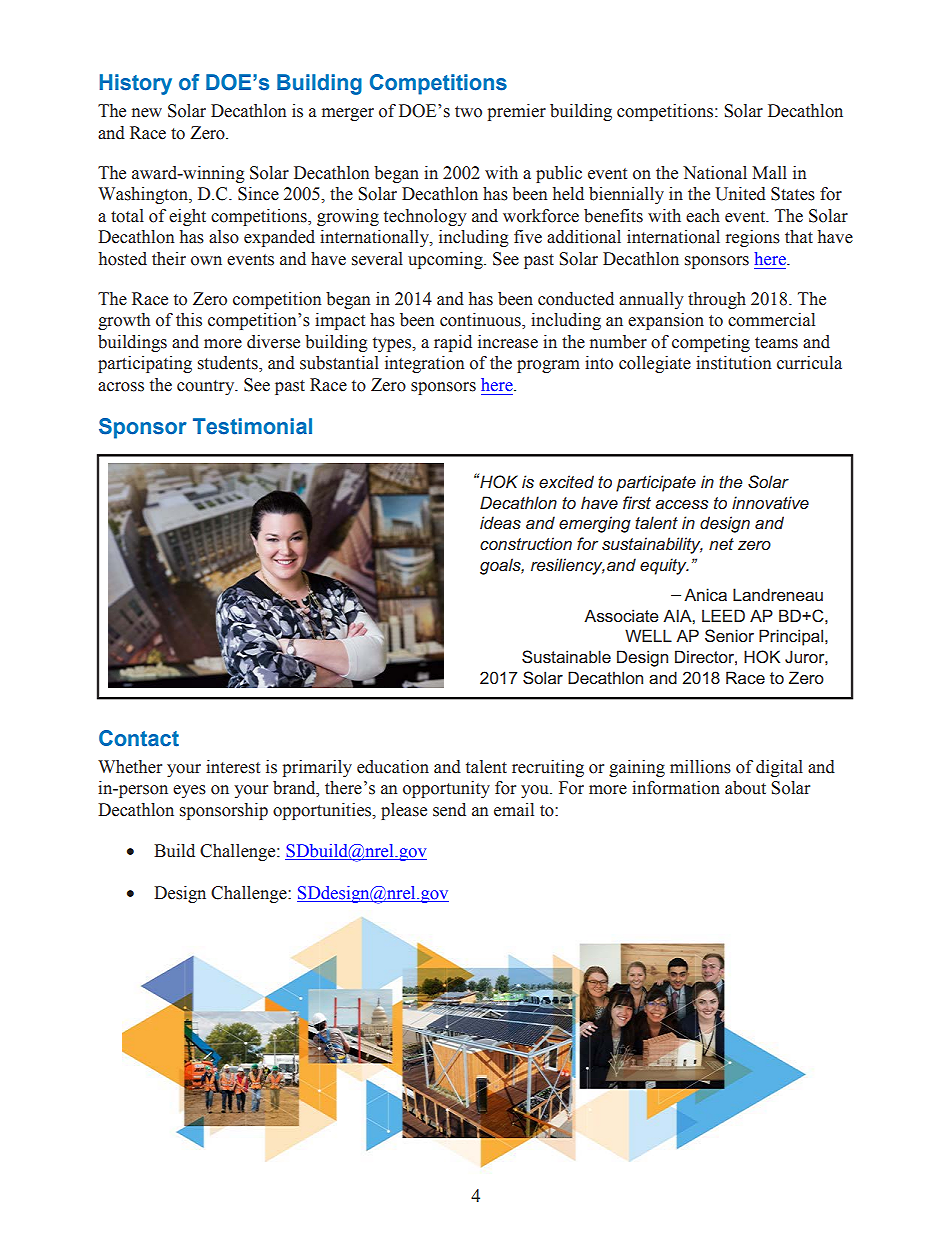 Image resolution: width=952 pixels, height=1233 pixels. I want to click on rapid, so click(453, 343).
